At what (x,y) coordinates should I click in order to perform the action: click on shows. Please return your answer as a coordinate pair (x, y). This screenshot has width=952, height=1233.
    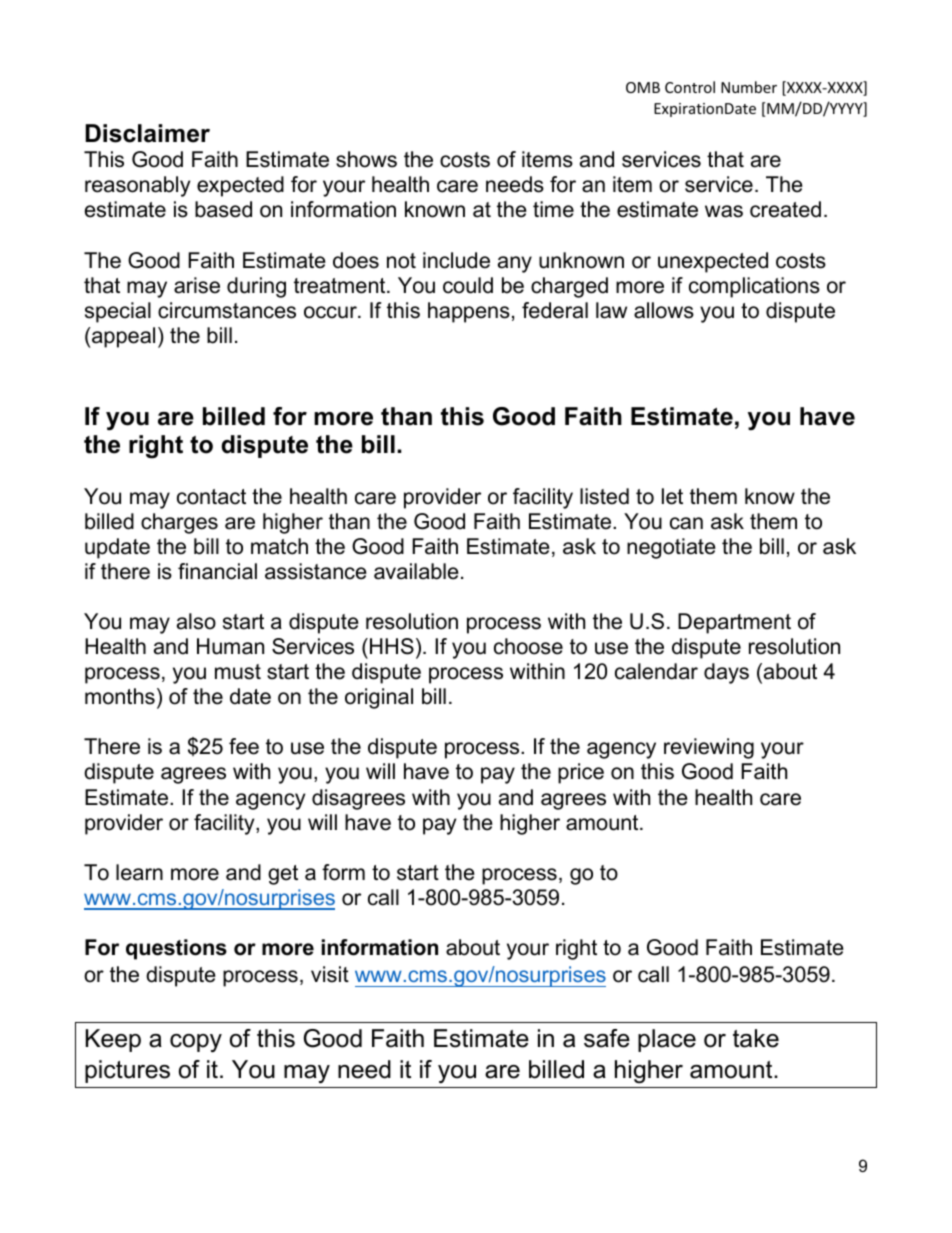
    Looking at the image, I should click on (366, 159).
